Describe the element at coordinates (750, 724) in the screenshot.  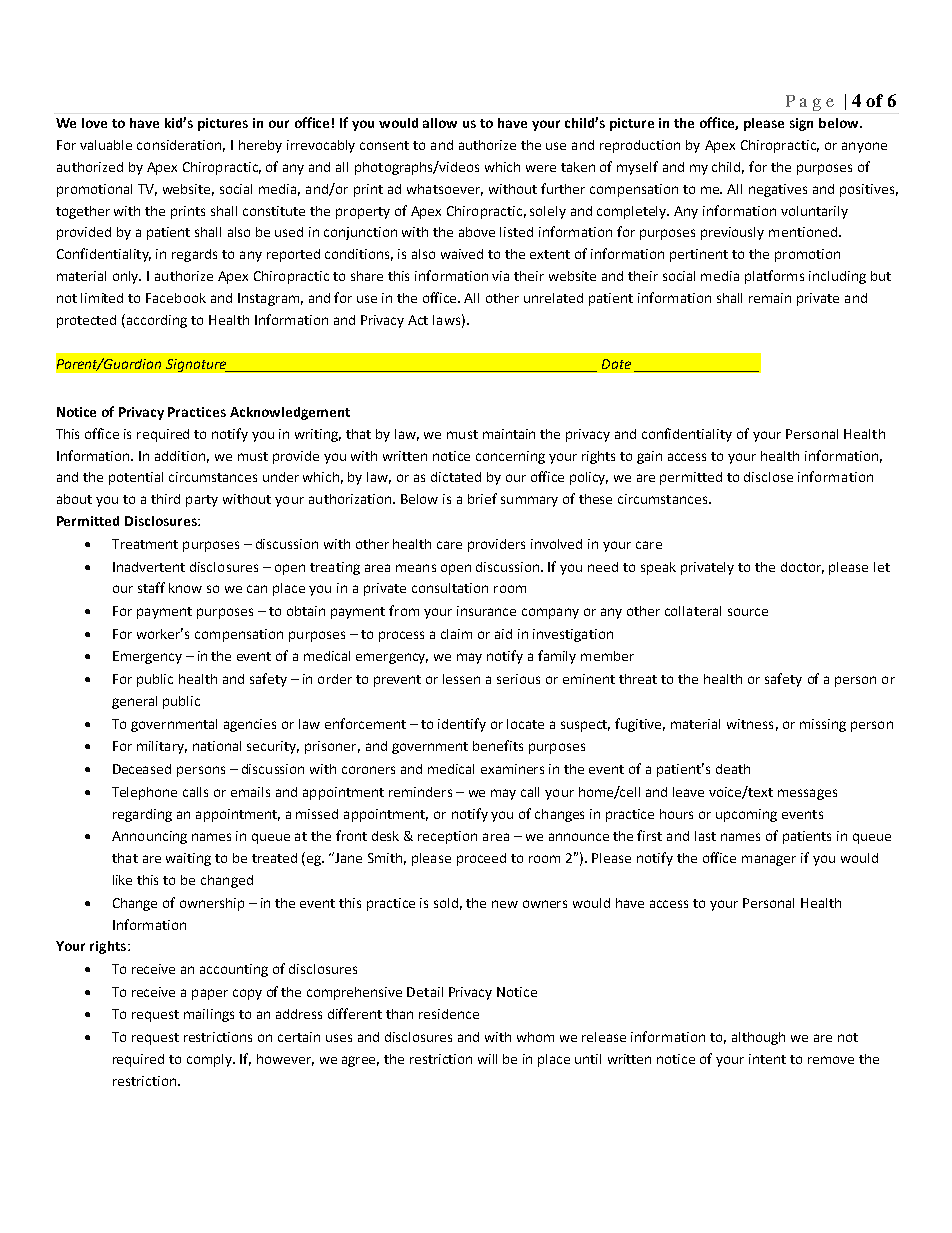
I see `witness` at that location.
